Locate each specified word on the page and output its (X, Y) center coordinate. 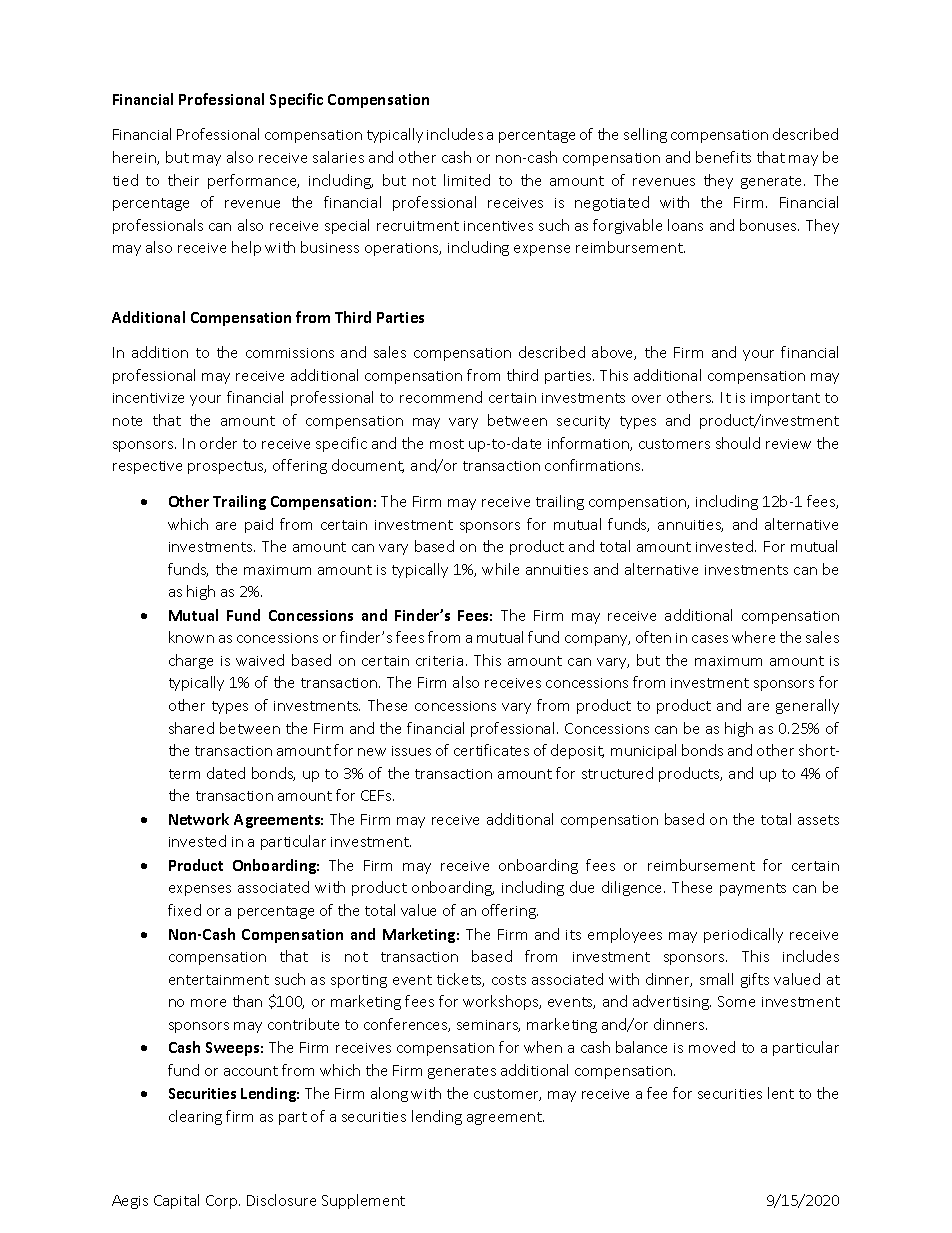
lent (781, 1093)
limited (467, 180)
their (183, 180)
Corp (223, 1202)
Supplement (363, 1201)
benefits (723, 157)
